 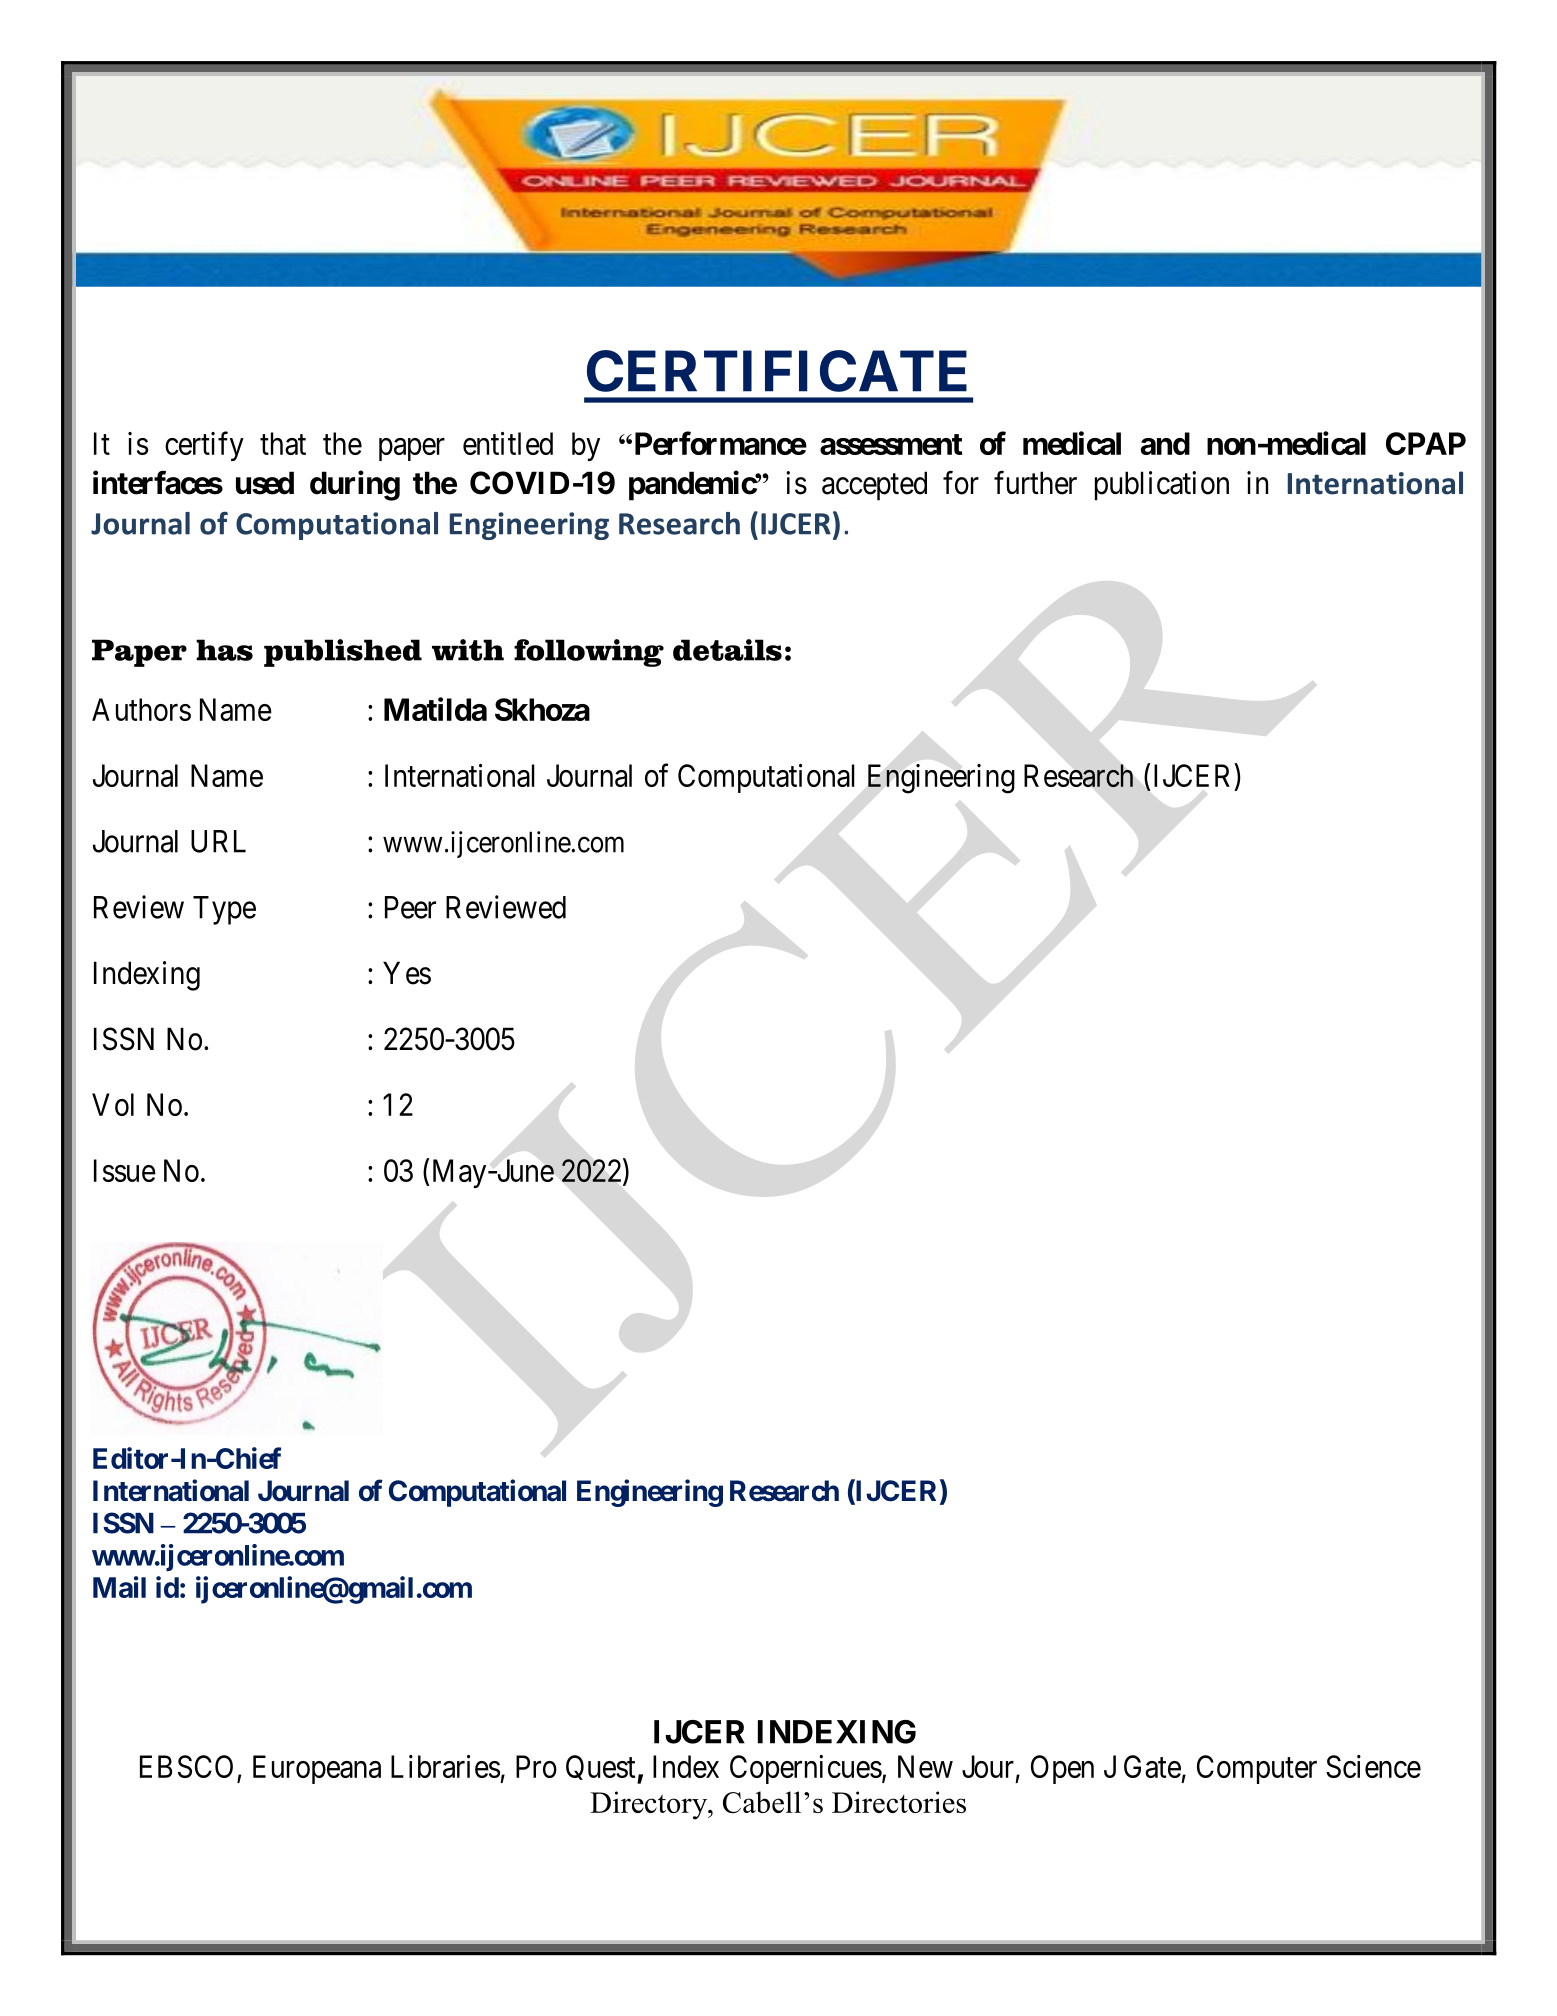 I want to click on details, so click(x=727, y=650).
